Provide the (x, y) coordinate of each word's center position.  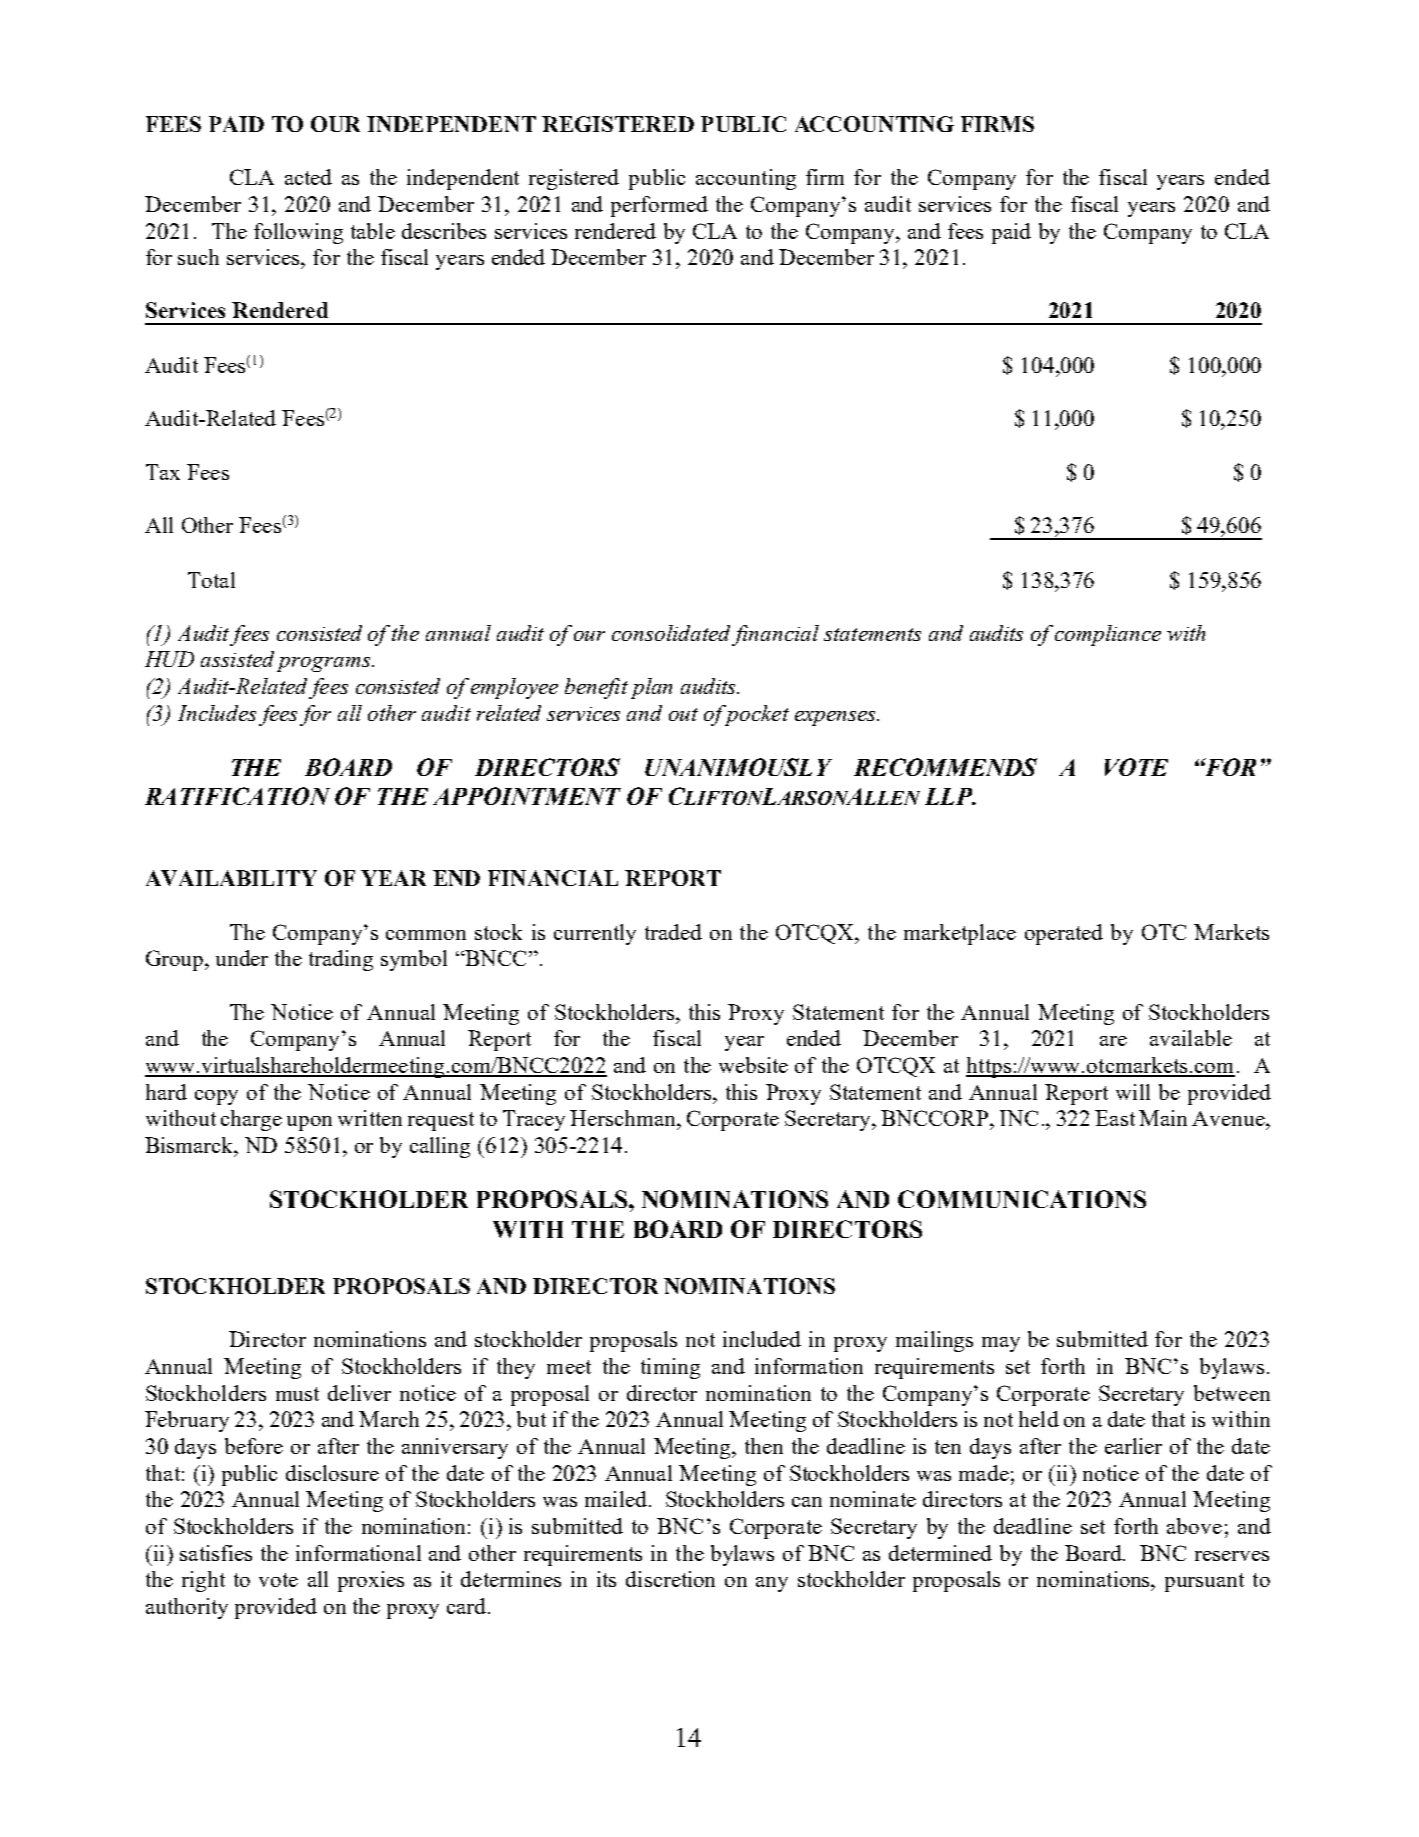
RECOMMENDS (945, 767)
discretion (670, 1579)
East (1115, 1118)
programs (325, 664)
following (298, 233)
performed (659, 206)
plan (651, 688)
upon (309, 1123)
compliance (1108, 635)
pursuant (1204, 1582)
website (753, 1065)
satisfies (216, 1553)
